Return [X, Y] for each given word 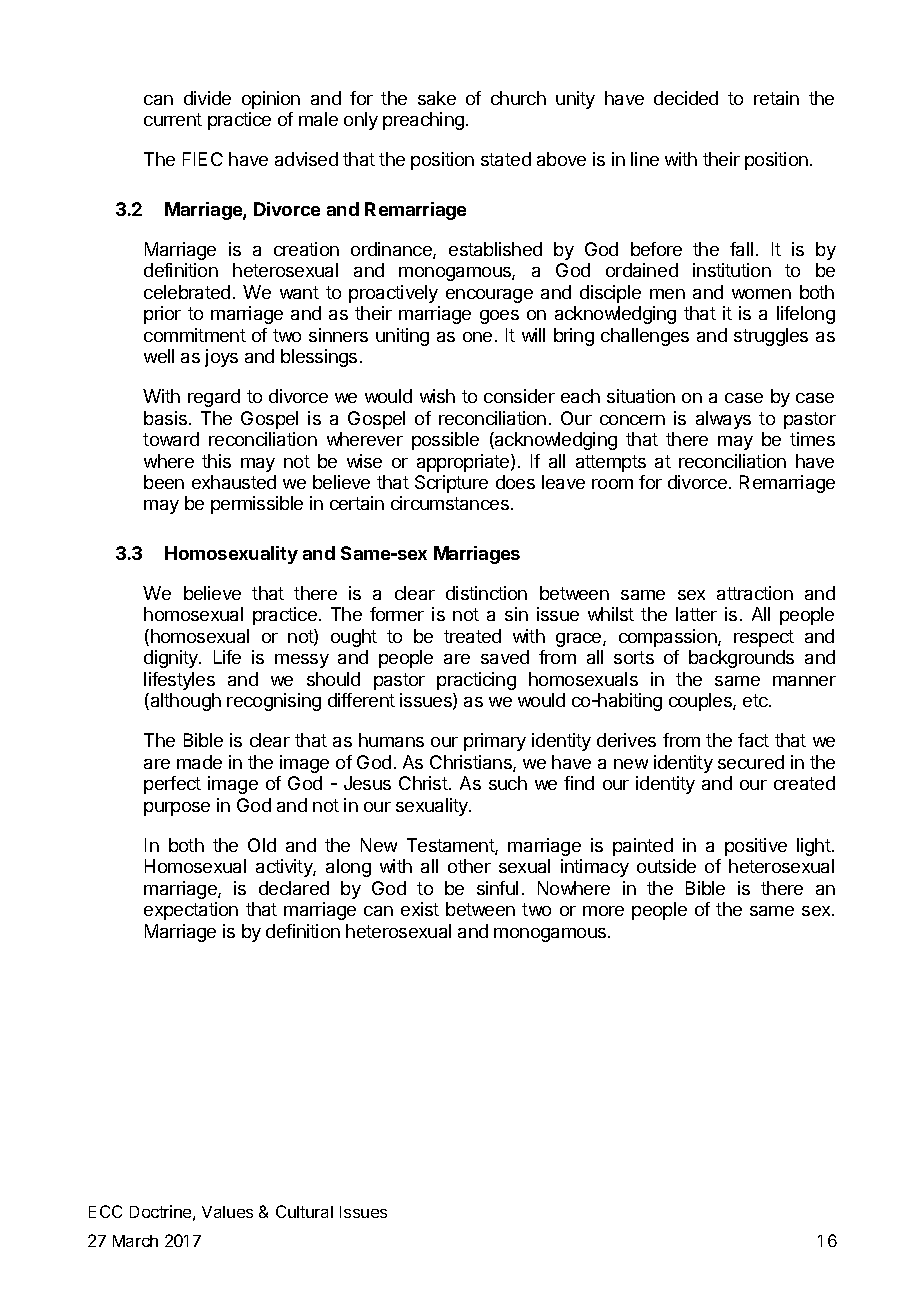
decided [686, 98]
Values [227, 1212]
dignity [172, 659]
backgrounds [741, 659]
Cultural [304, 1211]
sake [437, 98]
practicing [476, 681]
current [173, 119]
